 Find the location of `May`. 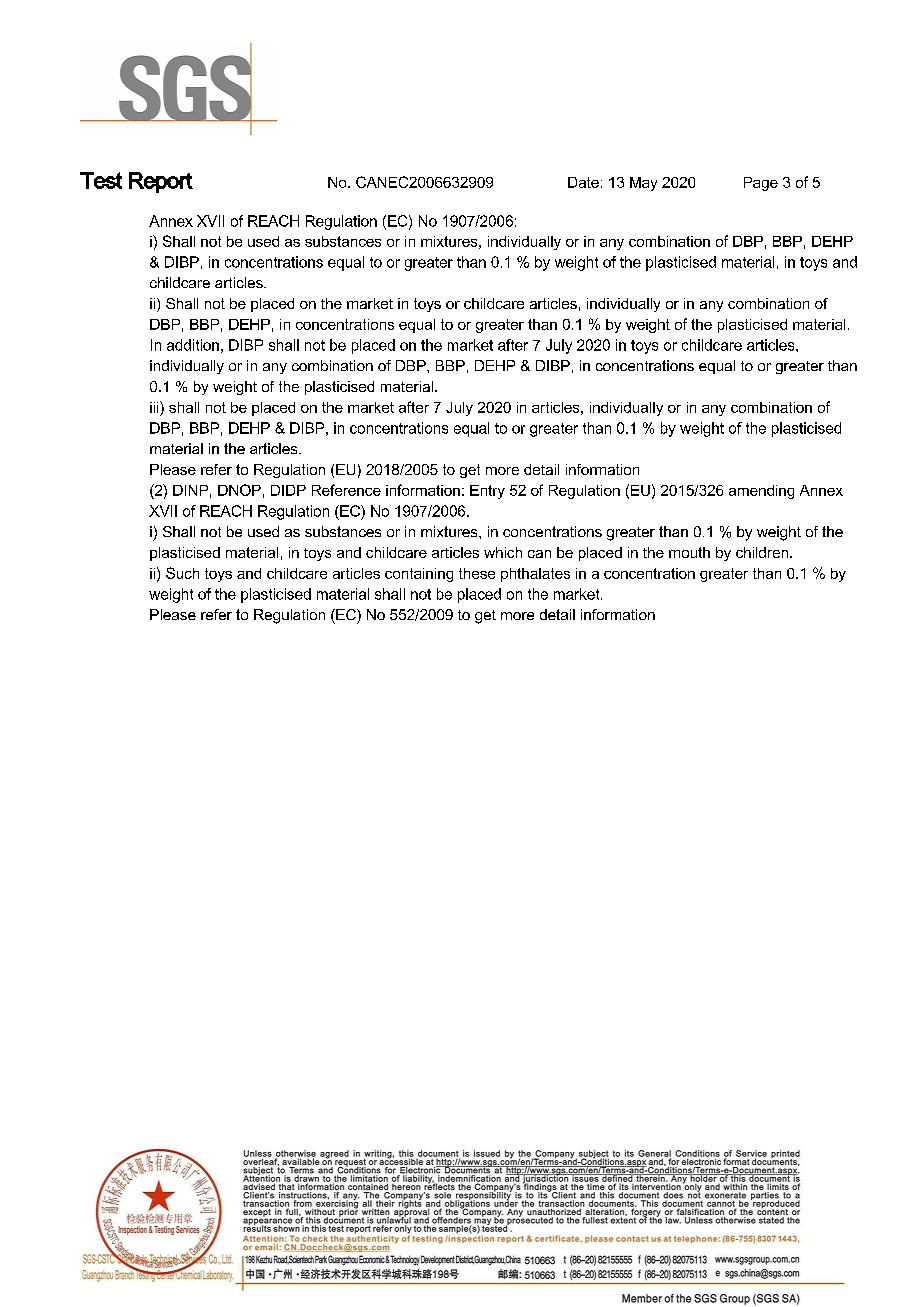

May is located at coordinates (643, 184).
